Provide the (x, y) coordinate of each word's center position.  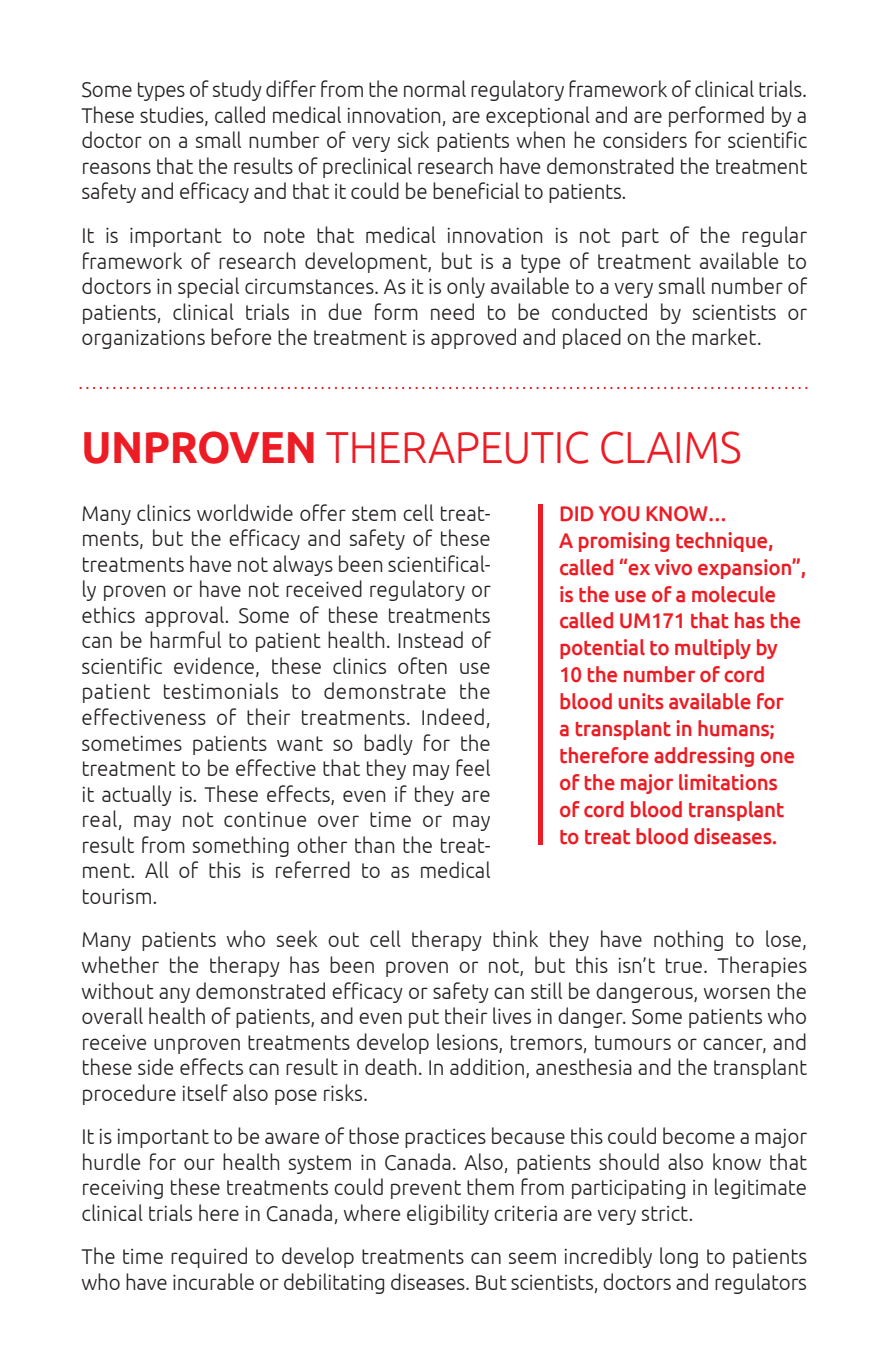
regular (774, 236)
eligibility (448, 1214)
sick (413, 139)
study (237, 90)
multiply (713, 649)
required (209, 1257)
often (422, 665)
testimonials (221, 690)
